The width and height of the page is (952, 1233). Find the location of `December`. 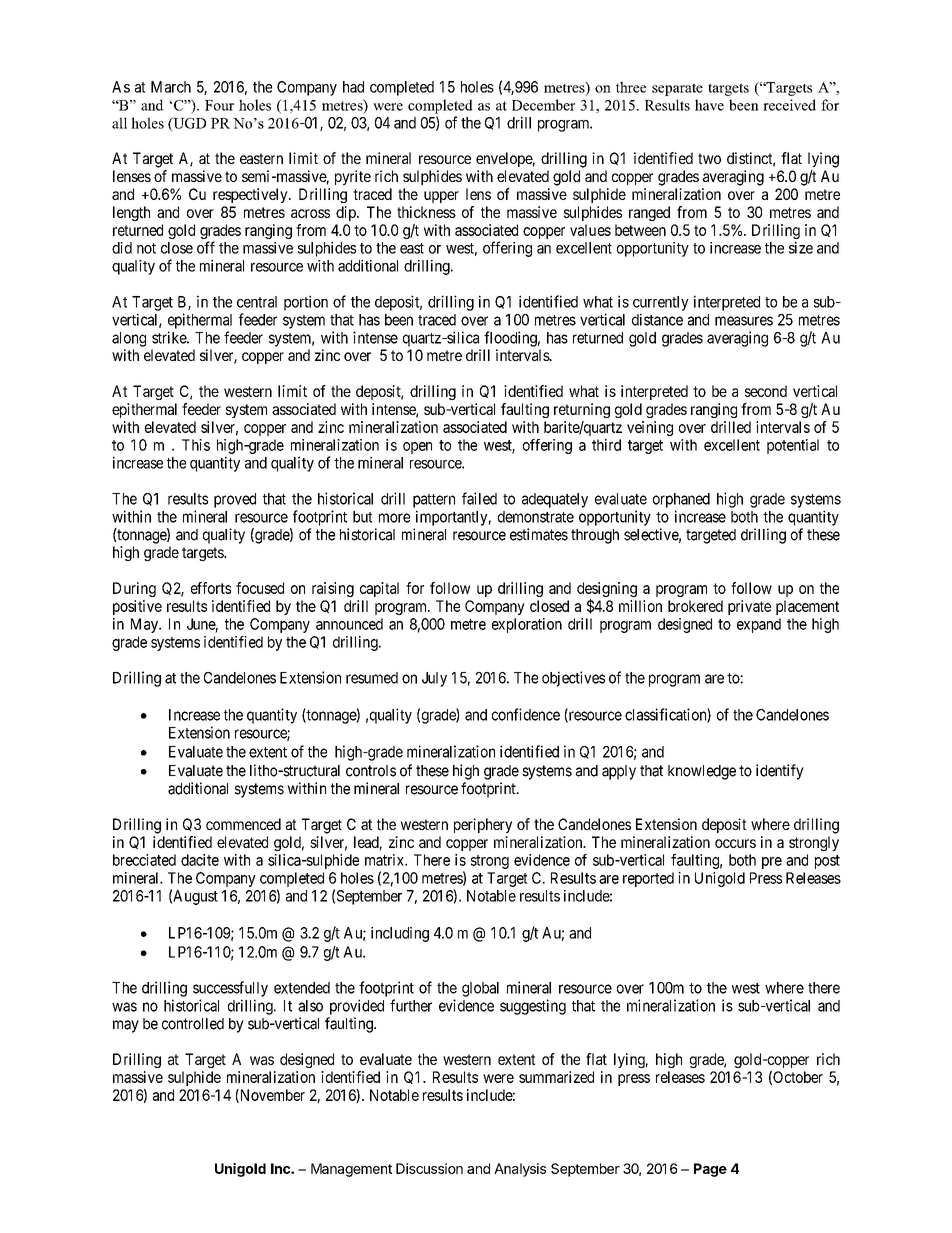

December is located at coordinates (543, 105).
